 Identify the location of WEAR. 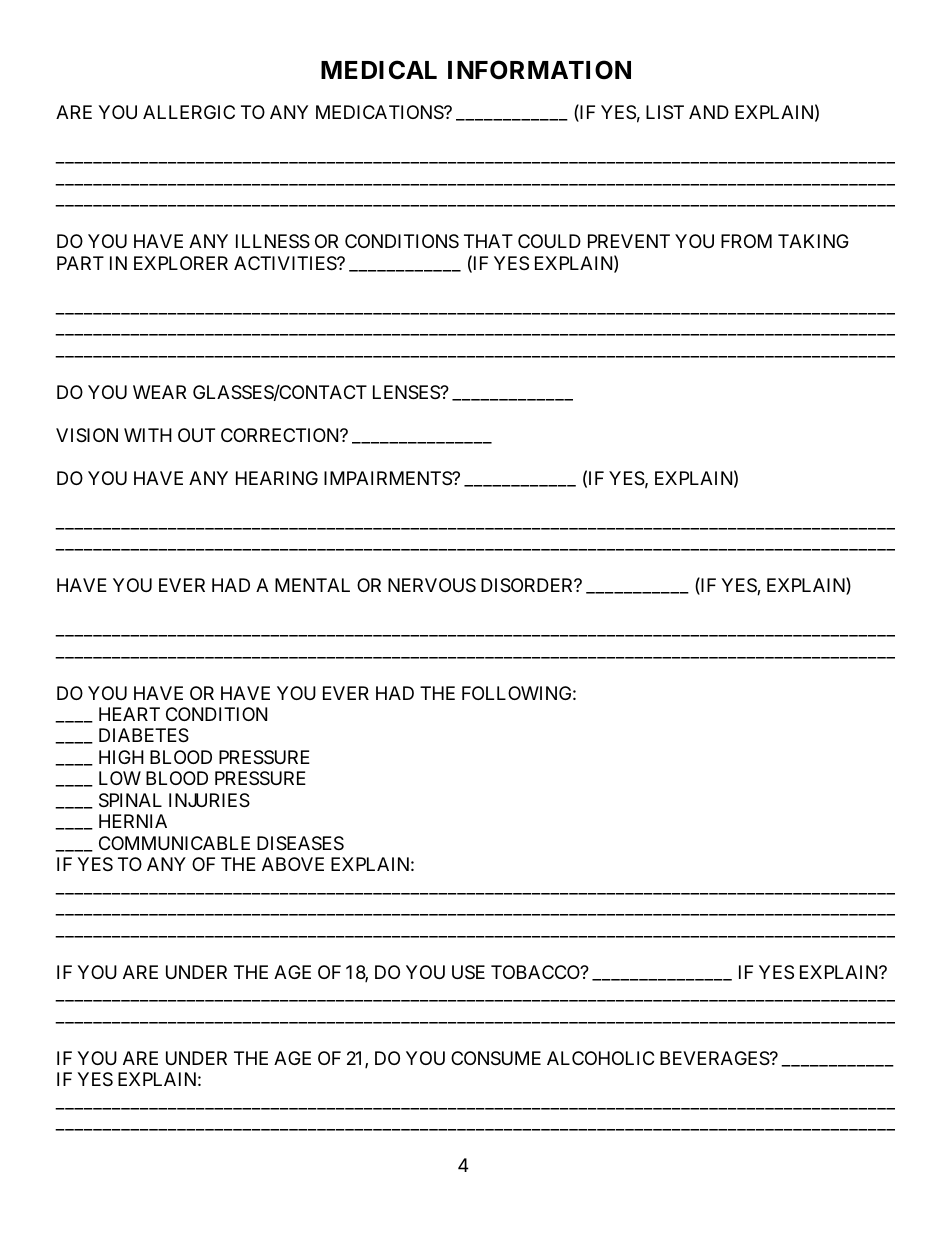
(159, 392).
